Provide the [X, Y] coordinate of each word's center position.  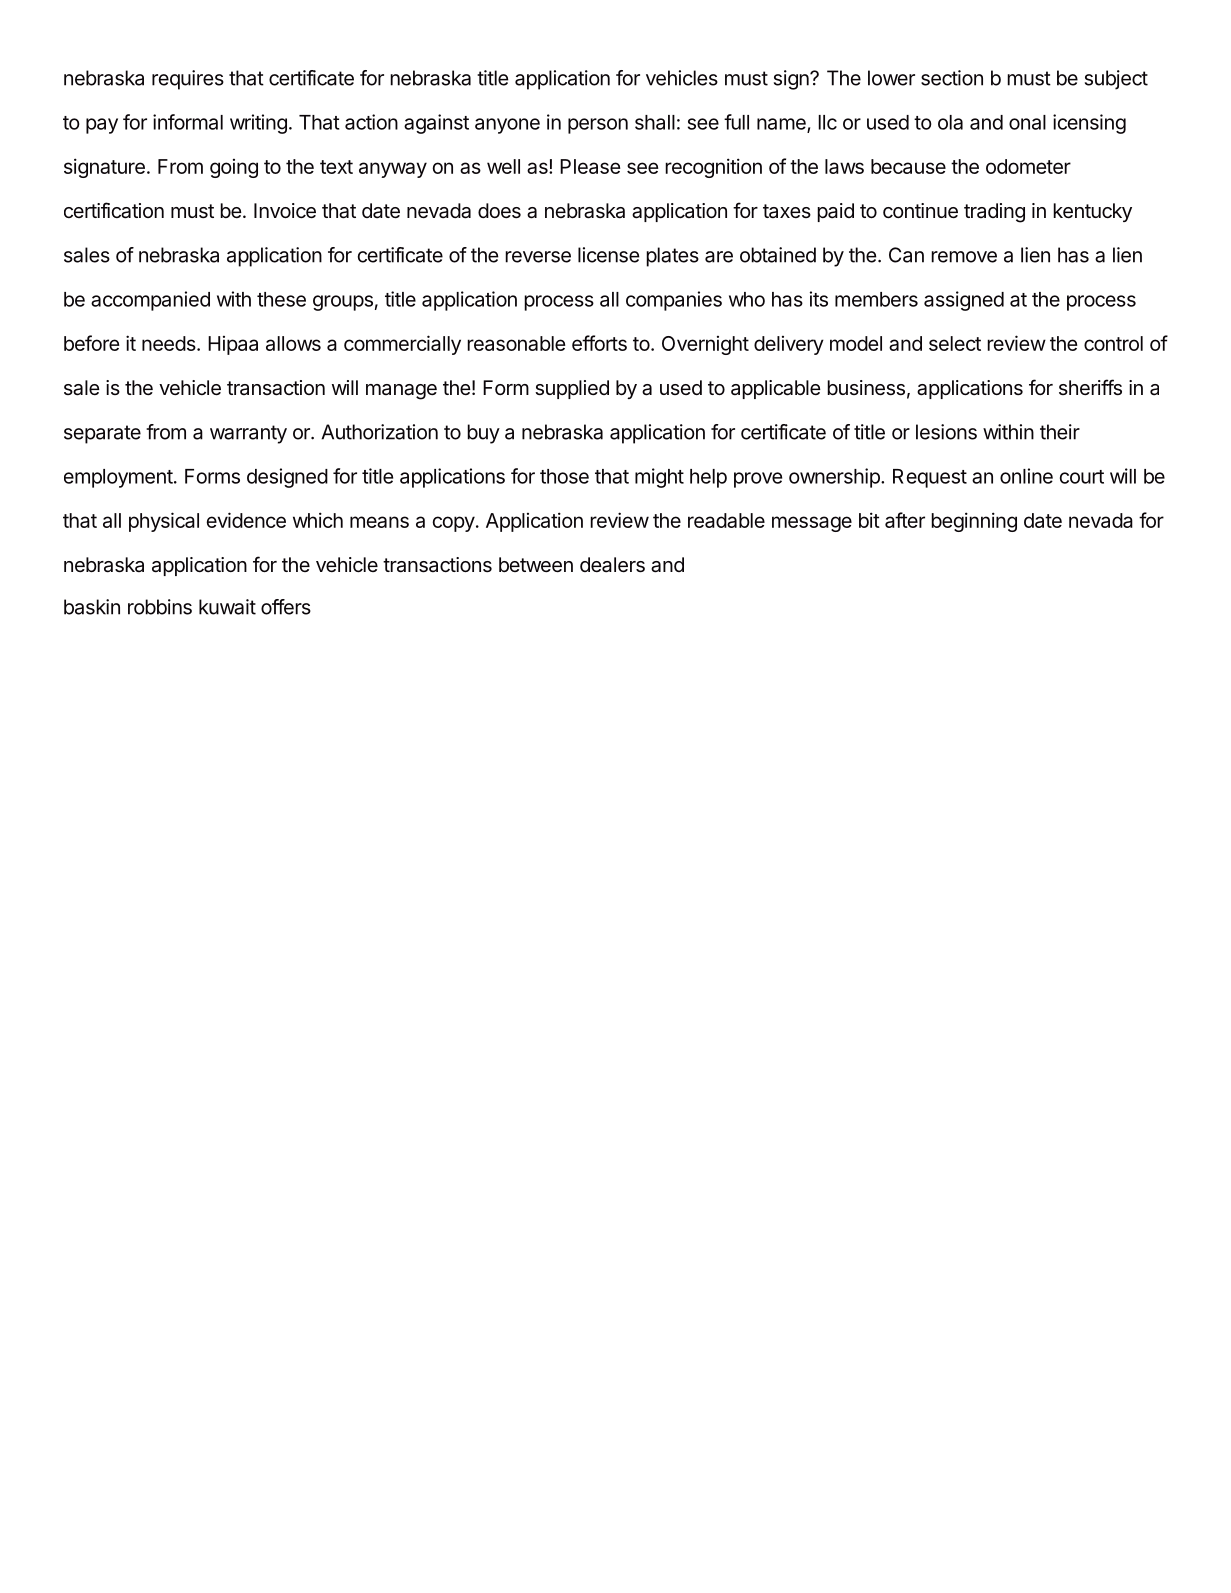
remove [964, 257]
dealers [612, 565]
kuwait [227, 607]
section [952, 78]
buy [483, 434]
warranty [248, 434]
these [281, 299]
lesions [946, 432]
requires [188, 80]
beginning [974, 522]
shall [655, 122]
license [609, 255]
